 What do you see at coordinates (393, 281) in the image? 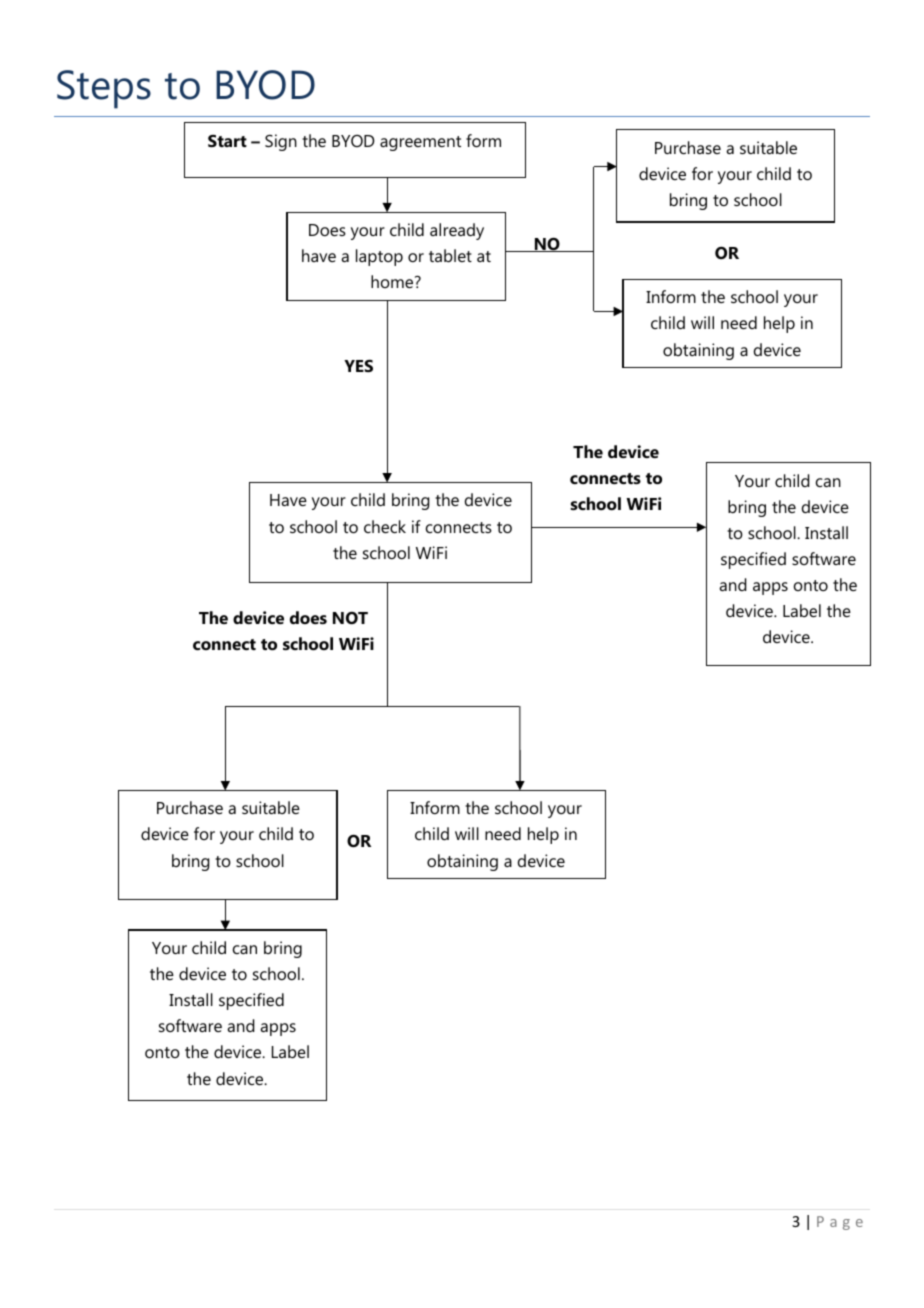
I see `home` at bounding box center [393, 281].
